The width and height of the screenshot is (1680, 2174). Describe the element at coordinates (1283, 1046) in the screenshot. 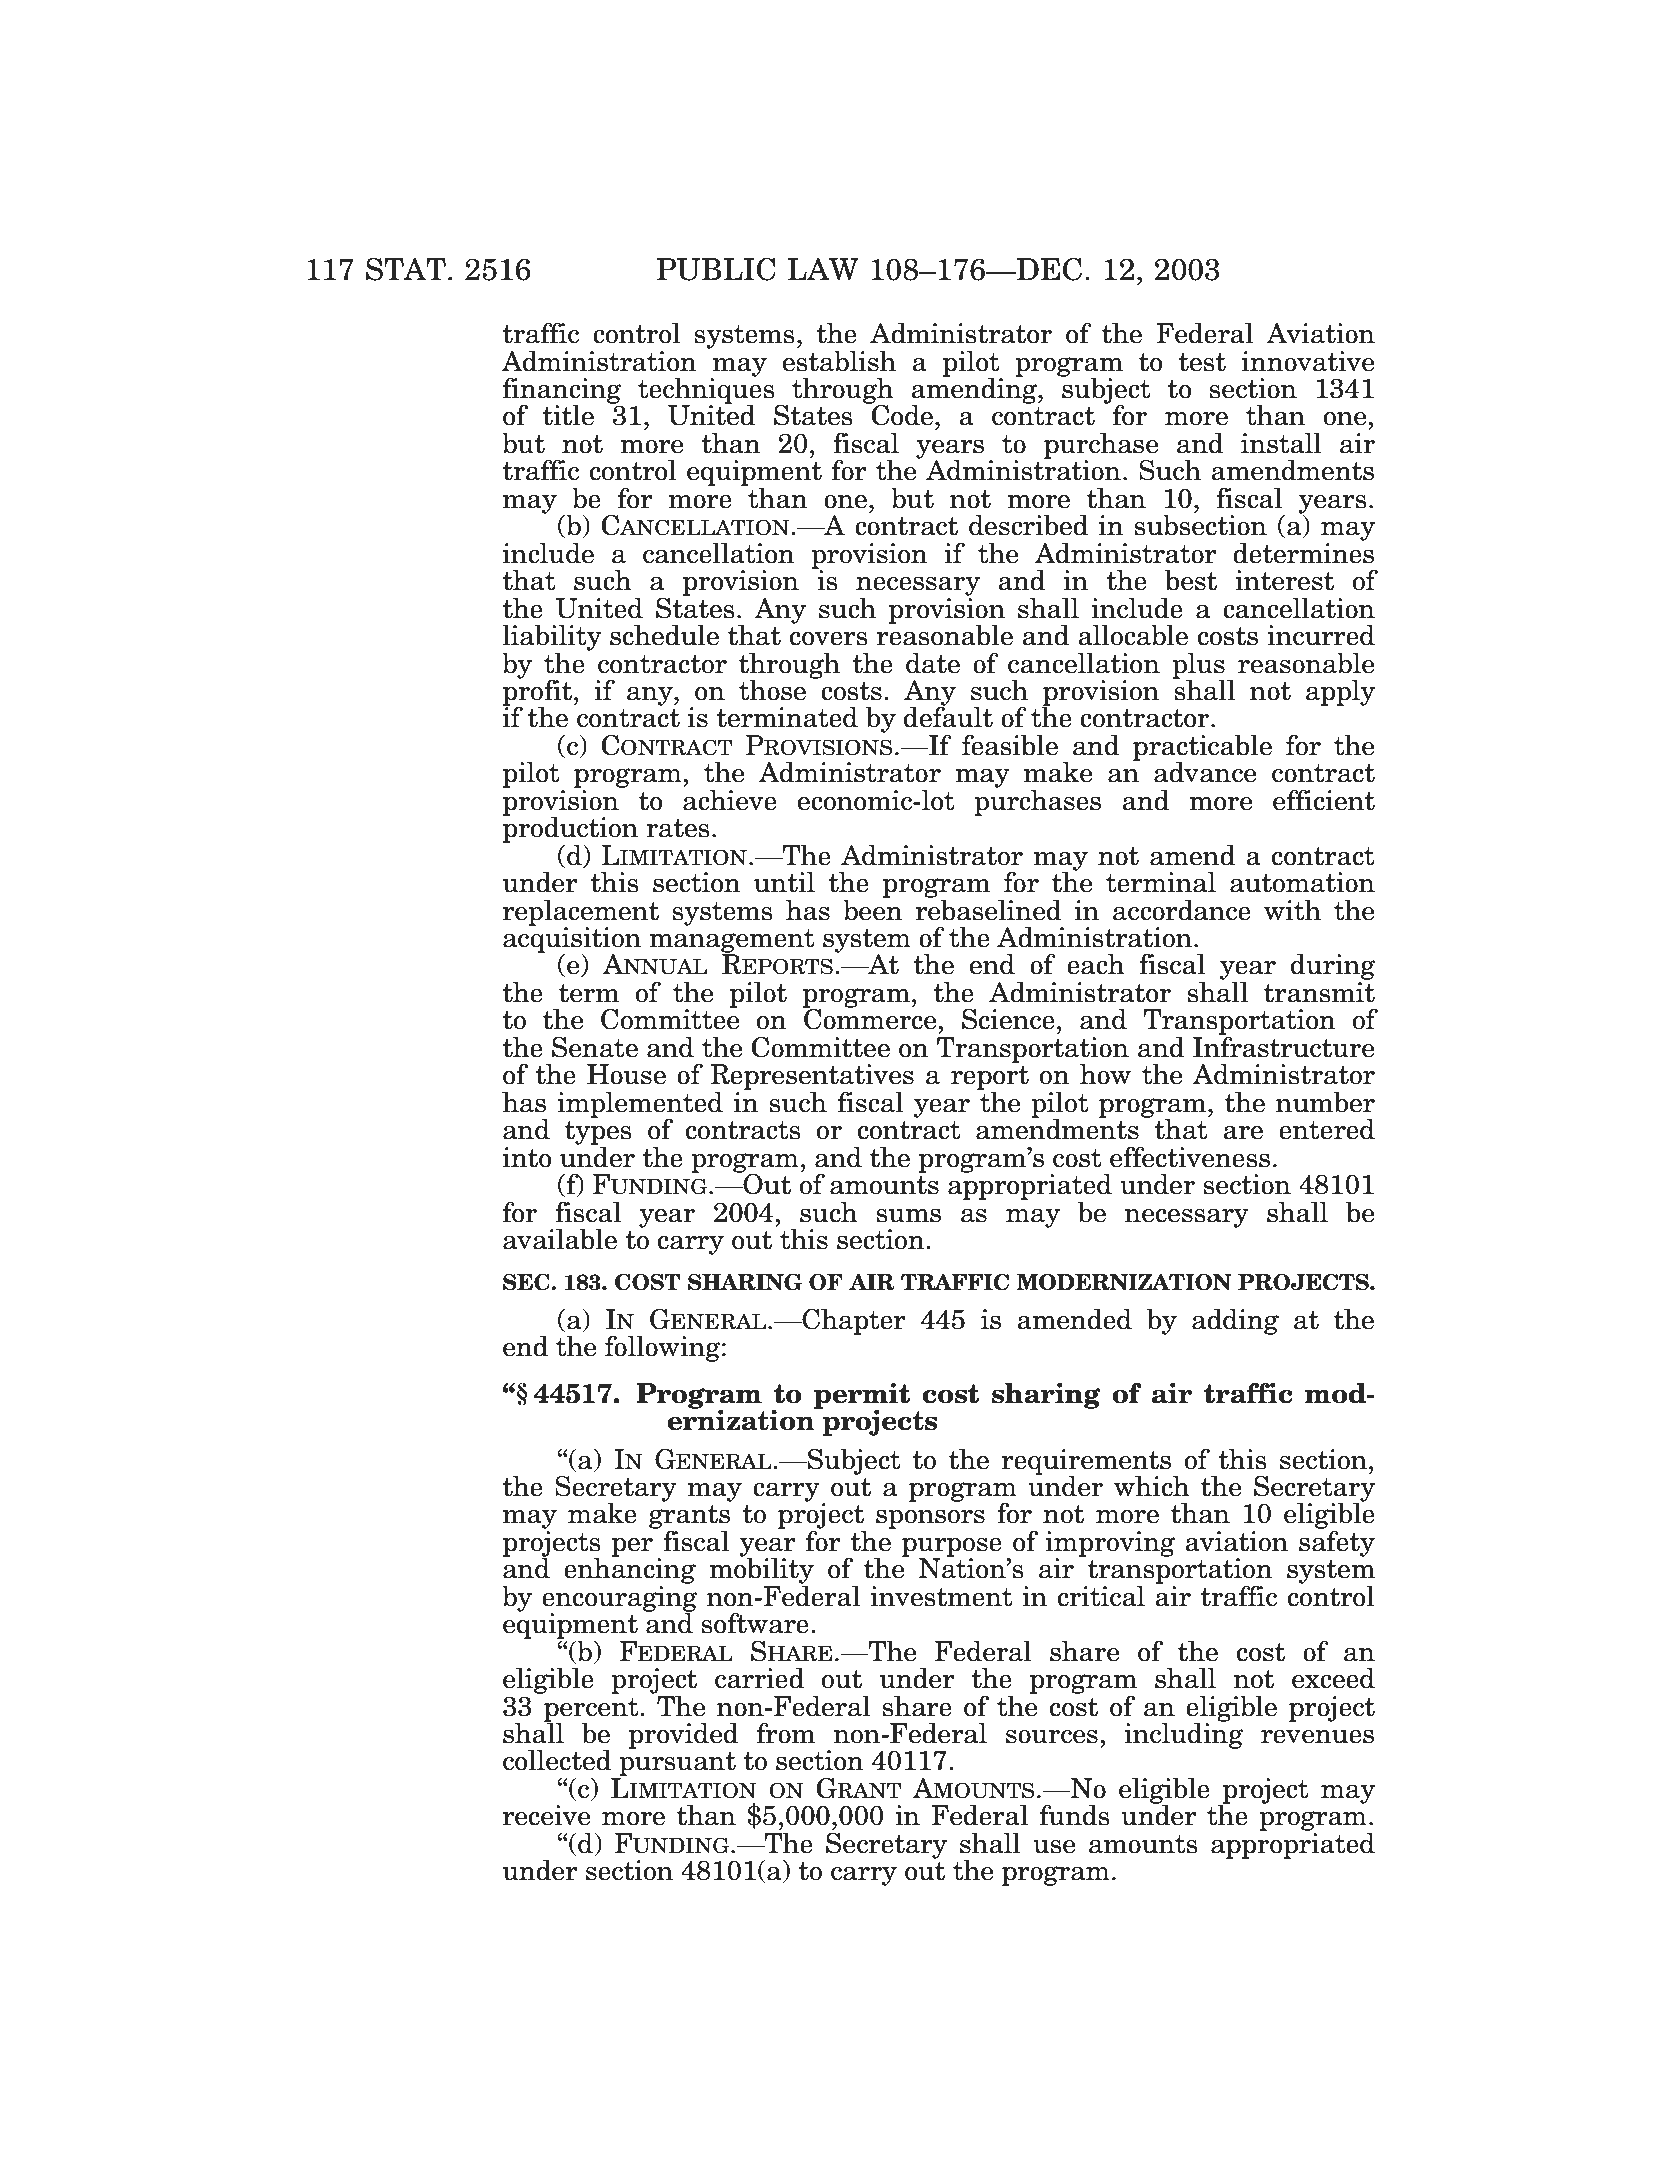

I see `Infrastructure` at that location.
